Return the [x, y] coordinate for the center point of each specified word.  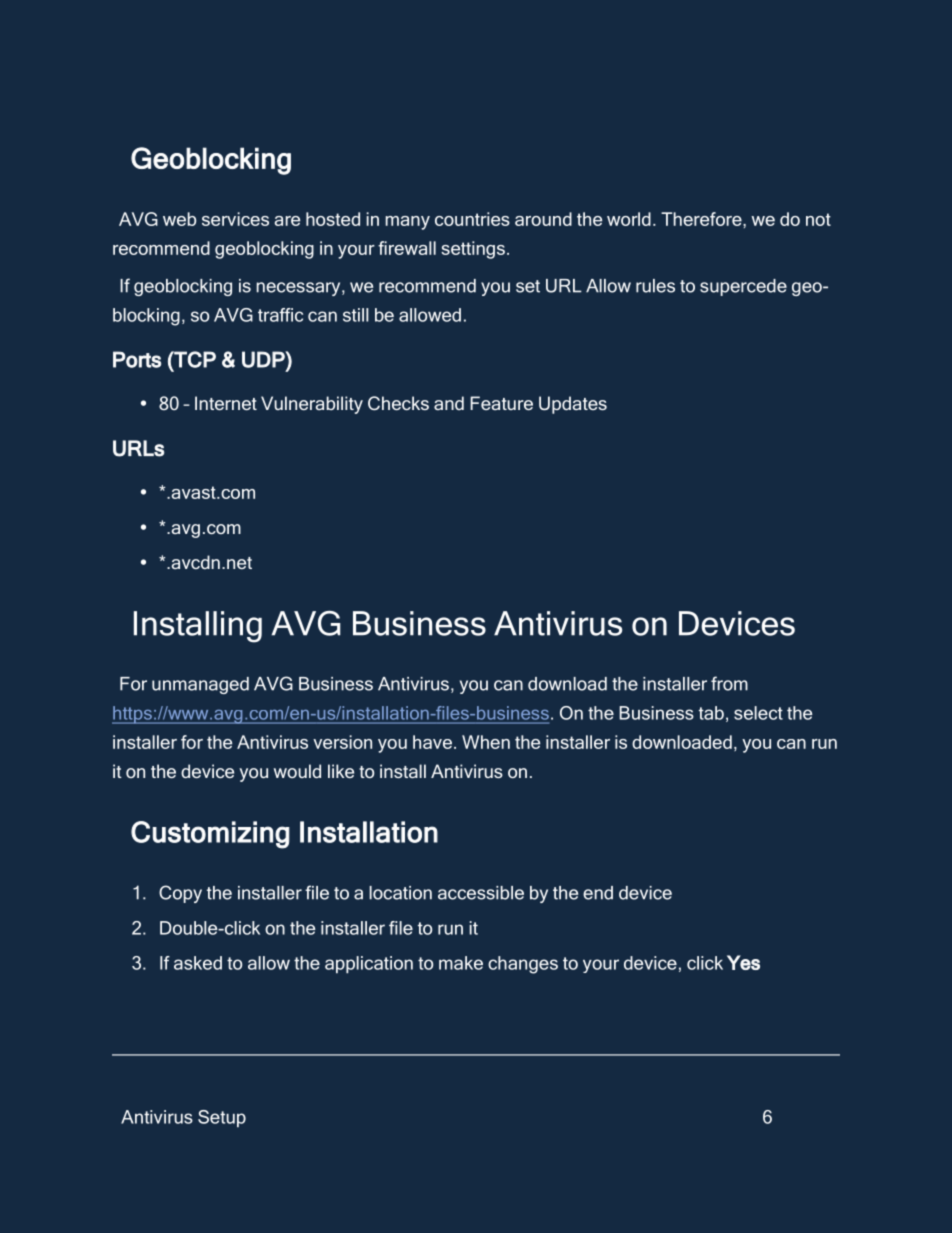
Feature [501, 403]
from [729, 683]
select [758, 713]
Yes [743, 962]
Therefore [702, 219]
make [461, 963]
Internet [226, 403]
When [486, 742]
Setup [222, 1118]
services [235, 219]
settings [473, 250]
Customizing [210, 835]
